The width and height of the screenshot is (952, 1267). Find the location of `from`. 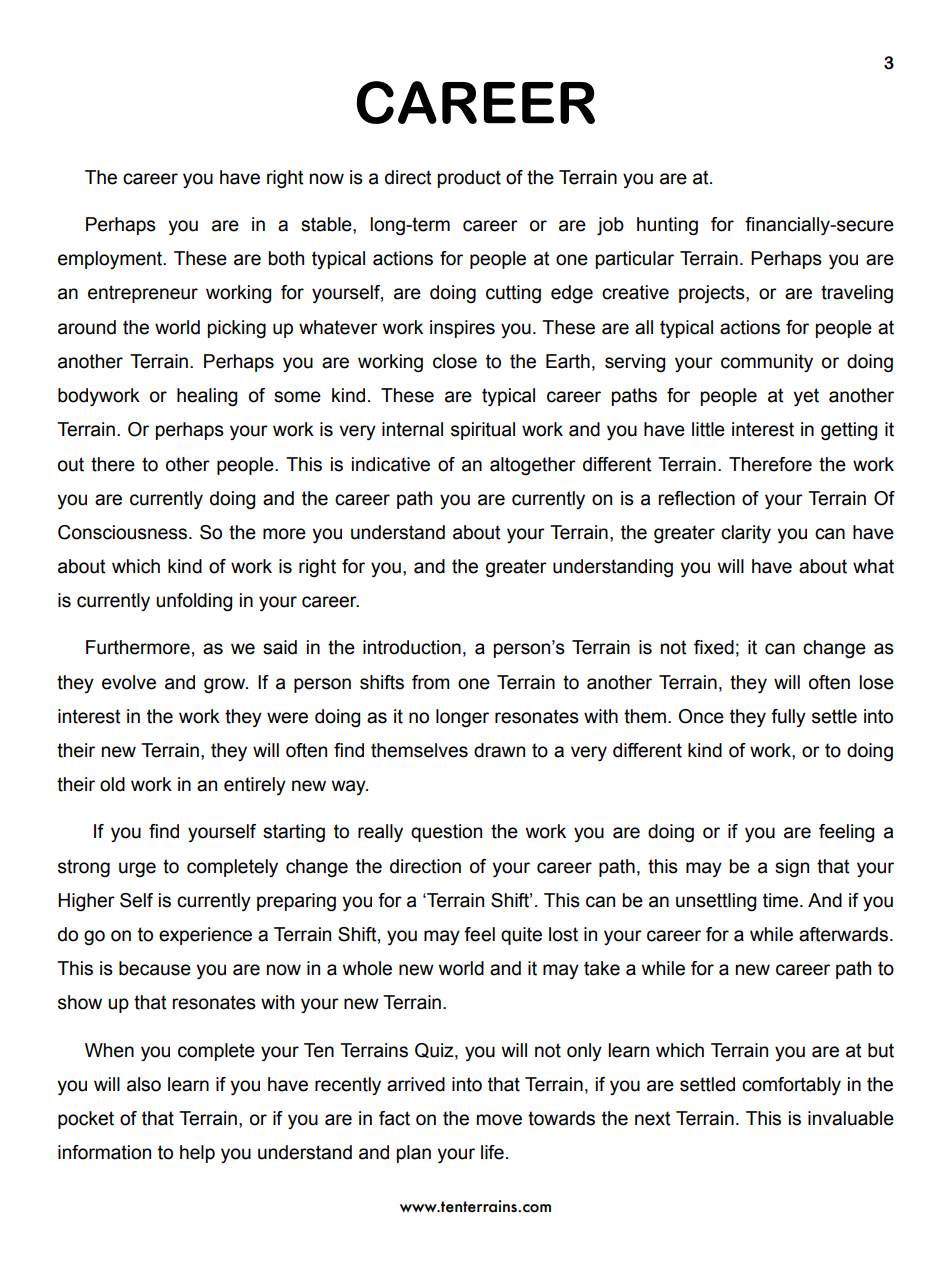

from is located at coordinates (431, 682).
